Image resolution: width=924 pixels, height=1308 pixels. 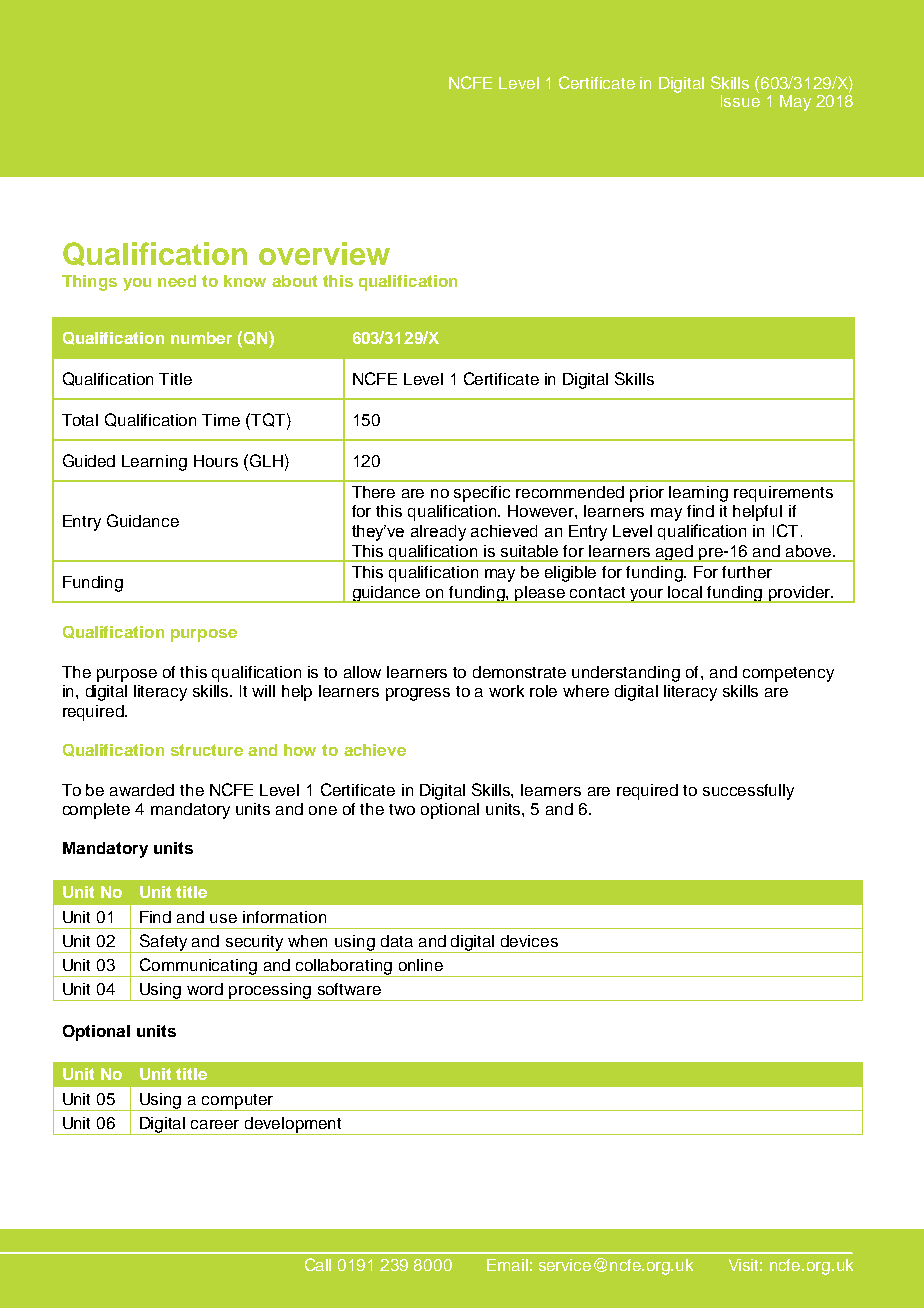 What do you see at coordinates (402, 809) in the screenshot?
I see `two` at bounding box center [402, 809].
